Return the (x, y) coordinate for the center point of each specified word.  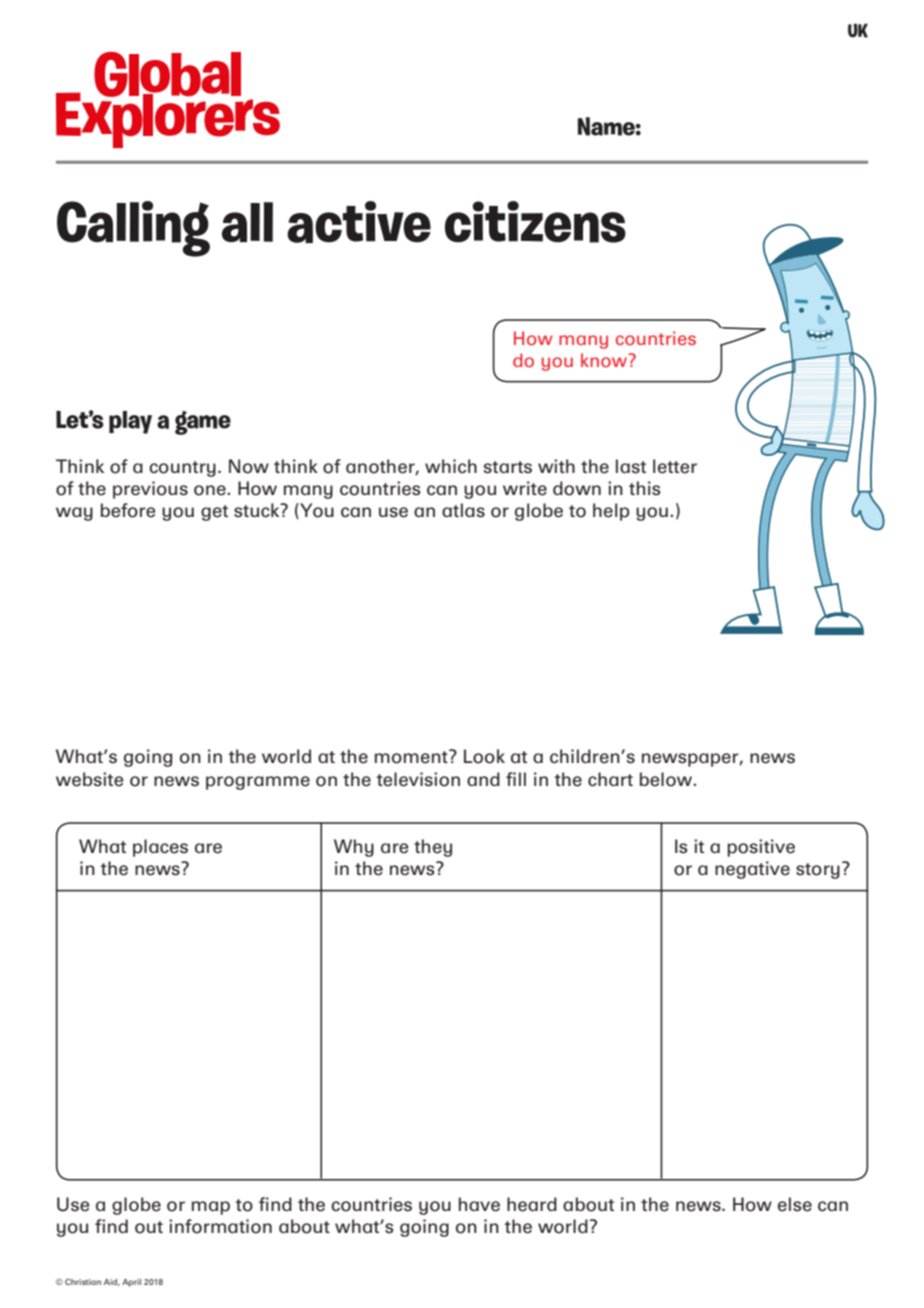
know (605, 360)
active (359, 222)
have (479, 1204)
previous (150, 490)
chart (610, 779)
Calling (133, 229)
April (131, 1283)
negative (752, 870)
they (433, 848)
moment (412, 756)
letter (675, 466)
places (160, 848)
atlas (463, 510)
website (89, 779)
